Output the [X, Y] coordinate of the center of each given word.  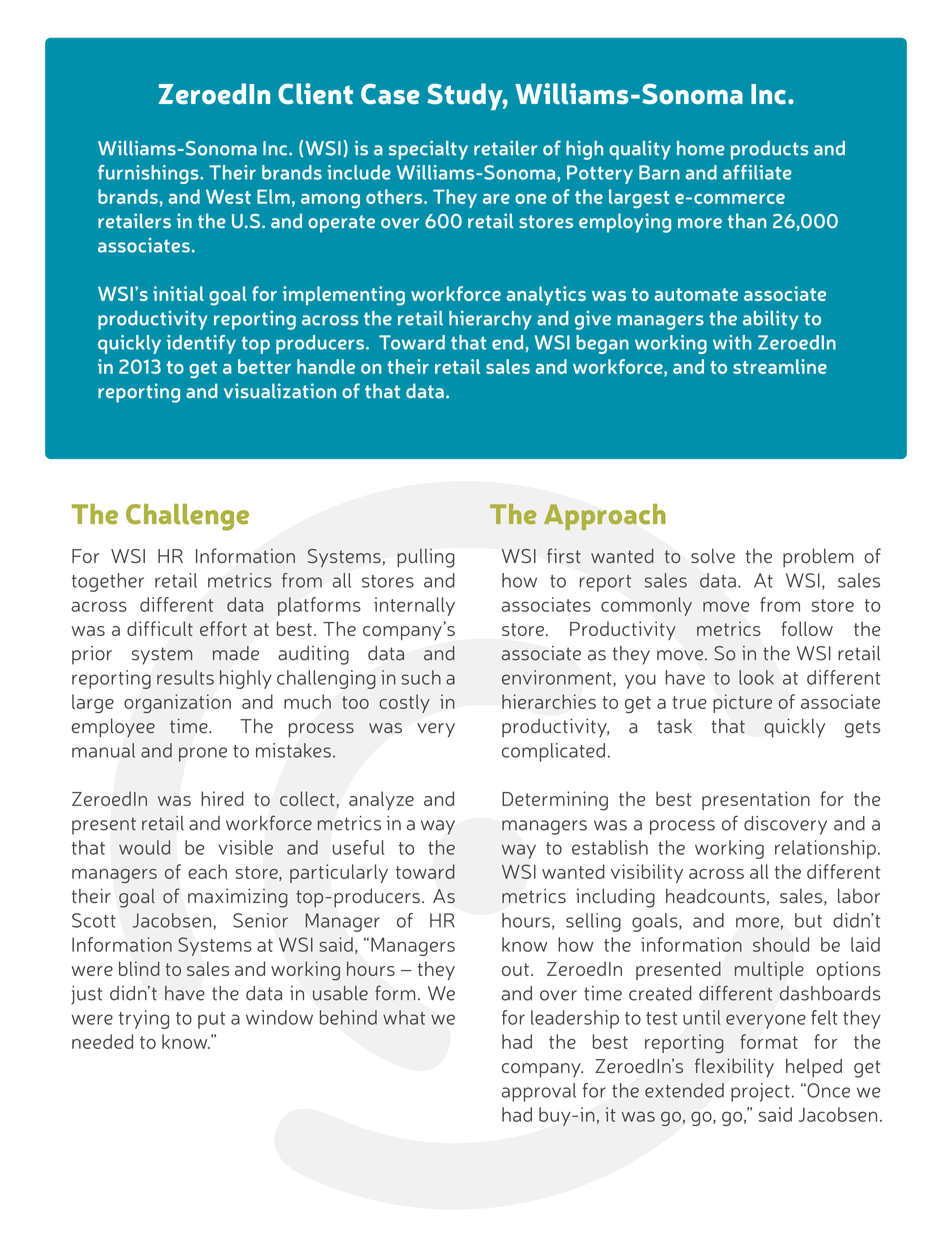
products [770, 150]
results [185, 677]
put [211, 1020]
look [756, 677]
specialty [428, 150]
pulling [426, 558]
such [421, 677]
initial [178, 293]
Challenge [187, 517]
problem [818, 557]
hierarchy [490, 320]
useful [358, 847]
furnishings [149, 174]
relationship [825, 849]
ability [771, 320]
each [207, 871]
